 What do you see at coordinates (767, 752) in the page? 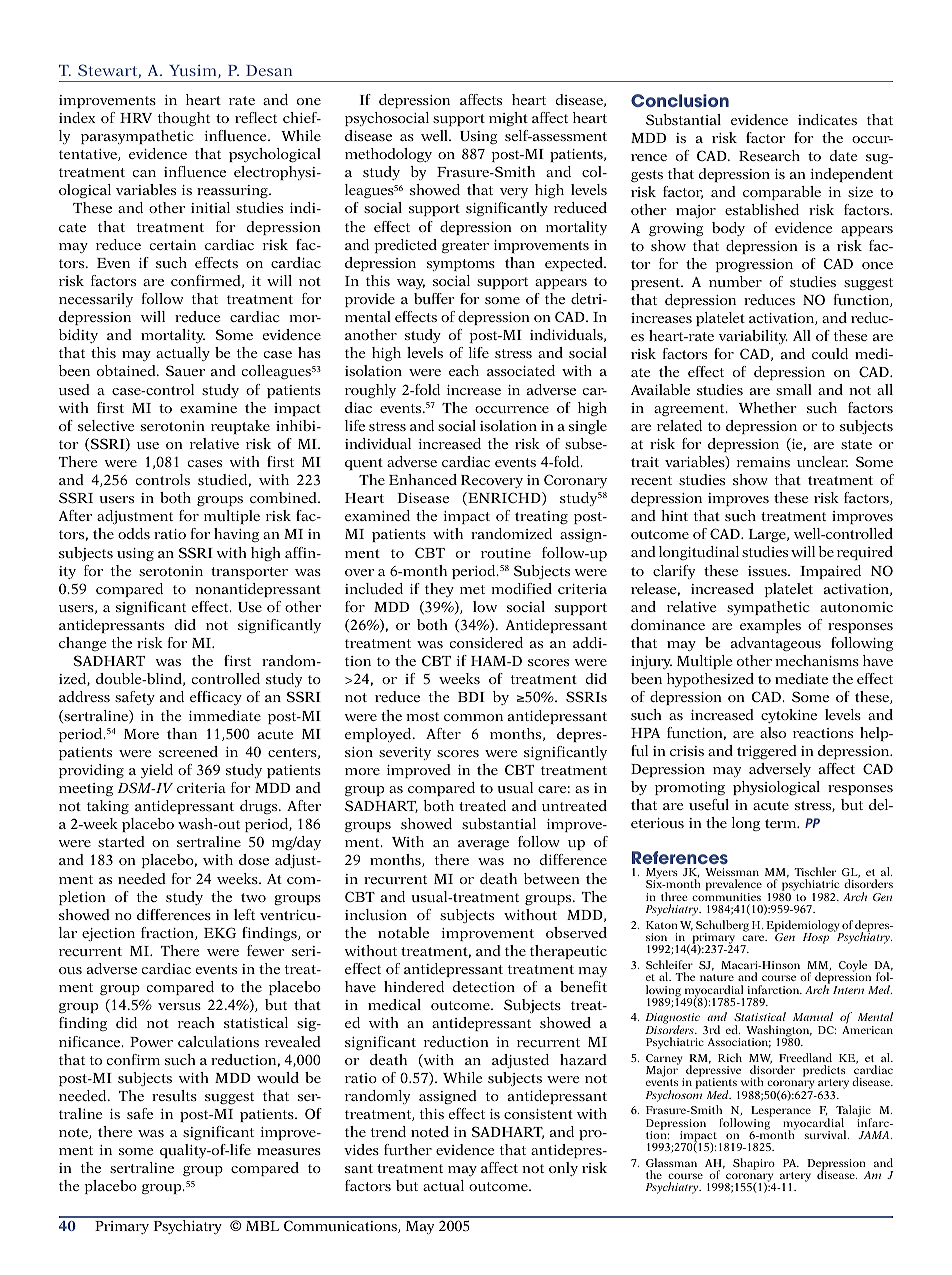
I see `triggered` at bounding box center [767, 752].
